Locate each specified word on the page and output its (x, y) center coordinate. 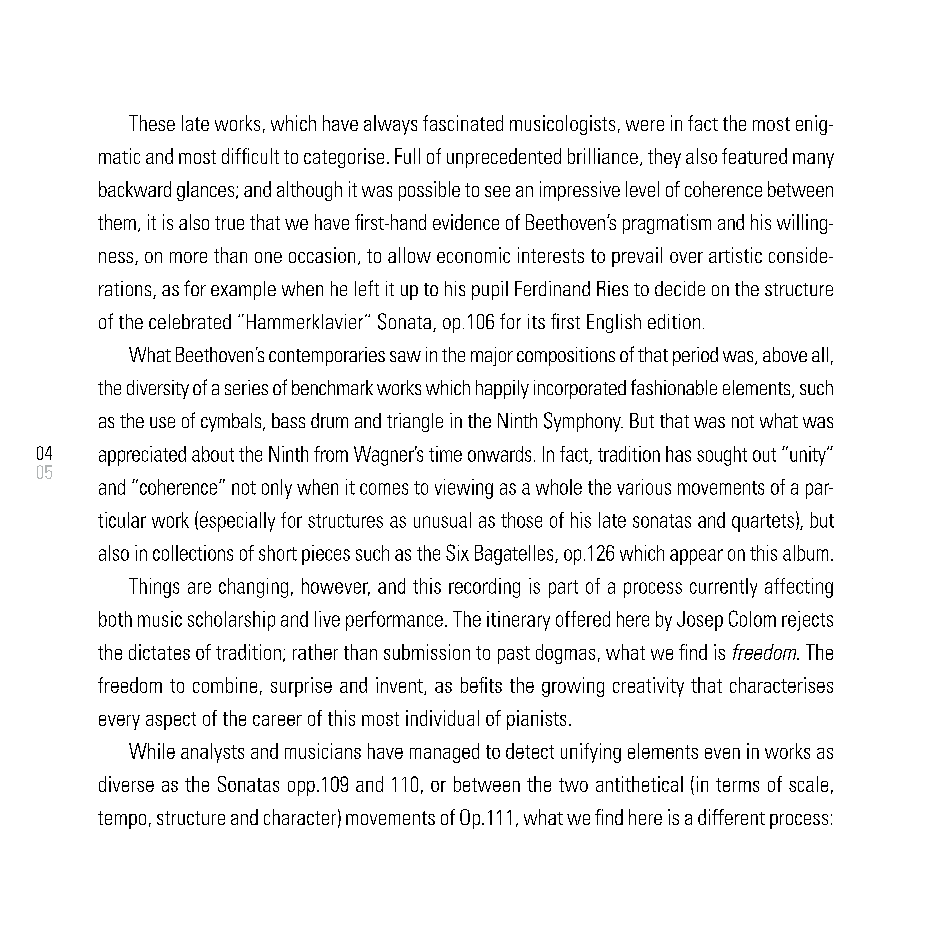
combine (225, 685)
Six (457, 552)
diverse (126, 784)
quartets (763, 523)
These (152, 123)
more (188, 257)
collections (193, 553)
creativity (648, 687)
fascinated (463, 123)
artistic (735, 255)
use (162, 422)
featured (754, 156)
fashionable (674, 387)
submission (427, 652)
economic (473, 255)
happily (502, 389)
